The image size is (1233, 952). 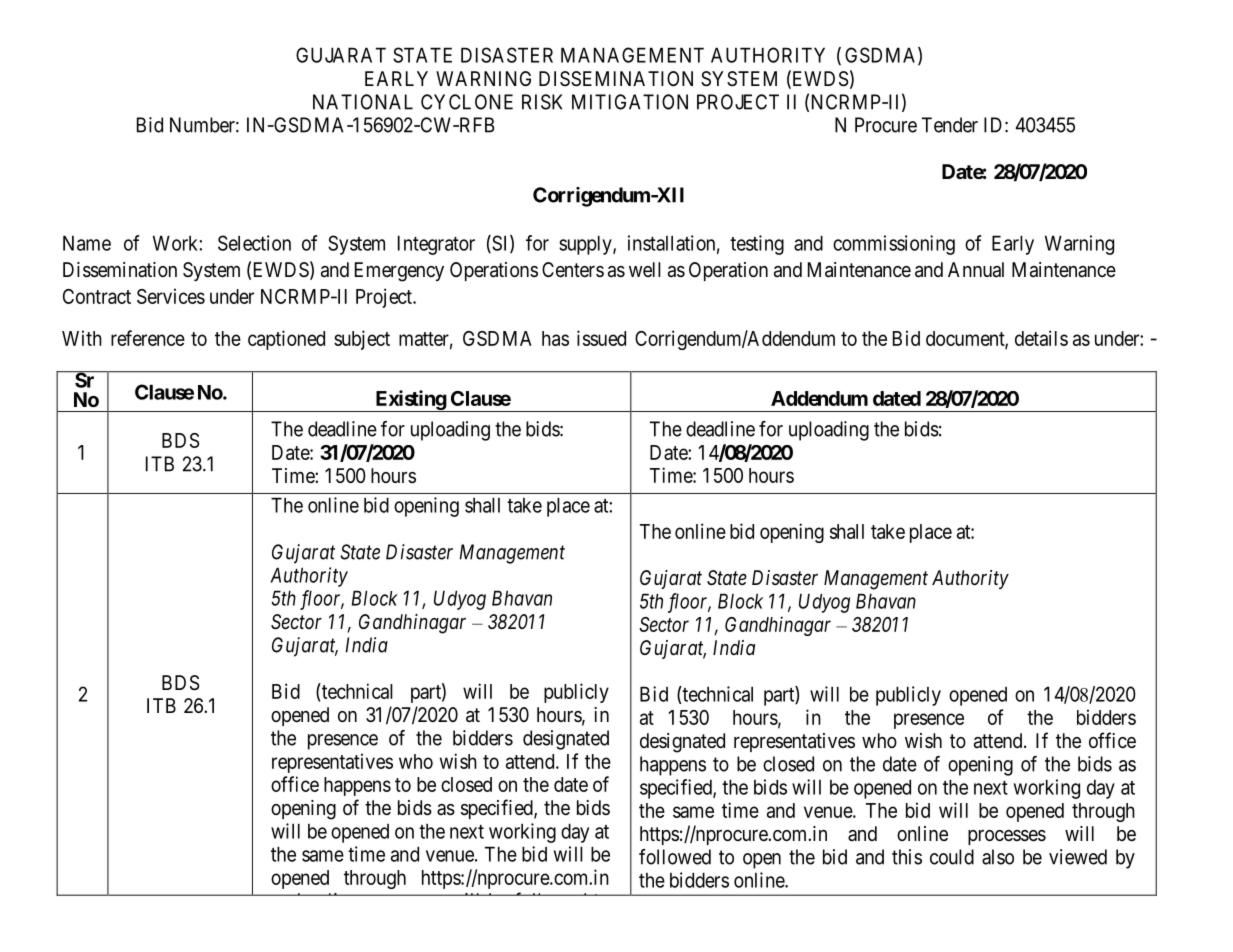 I want to click on Name, so click(x=87, y=243).
